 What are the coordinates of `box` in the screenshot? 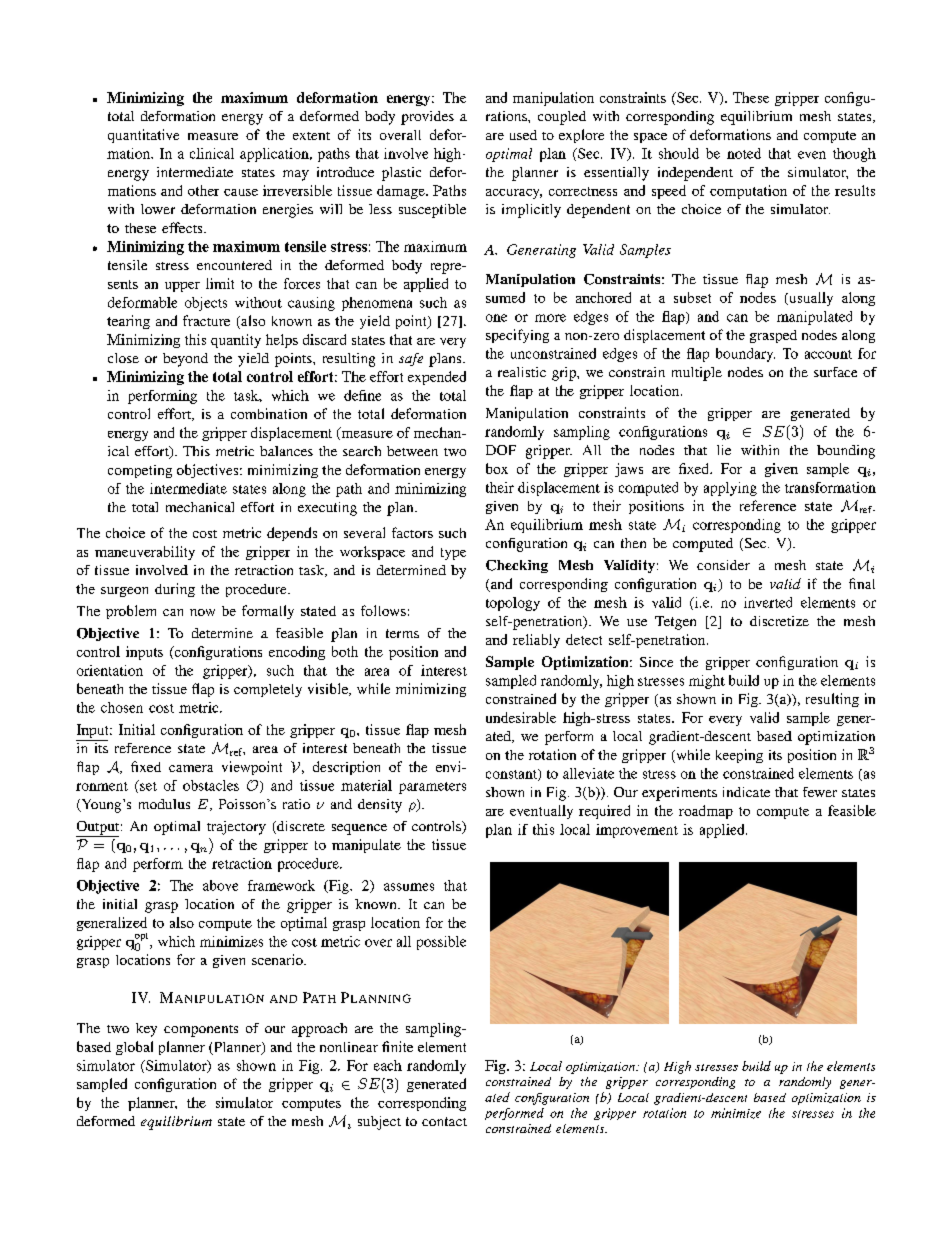 It's located at (497, 468).
